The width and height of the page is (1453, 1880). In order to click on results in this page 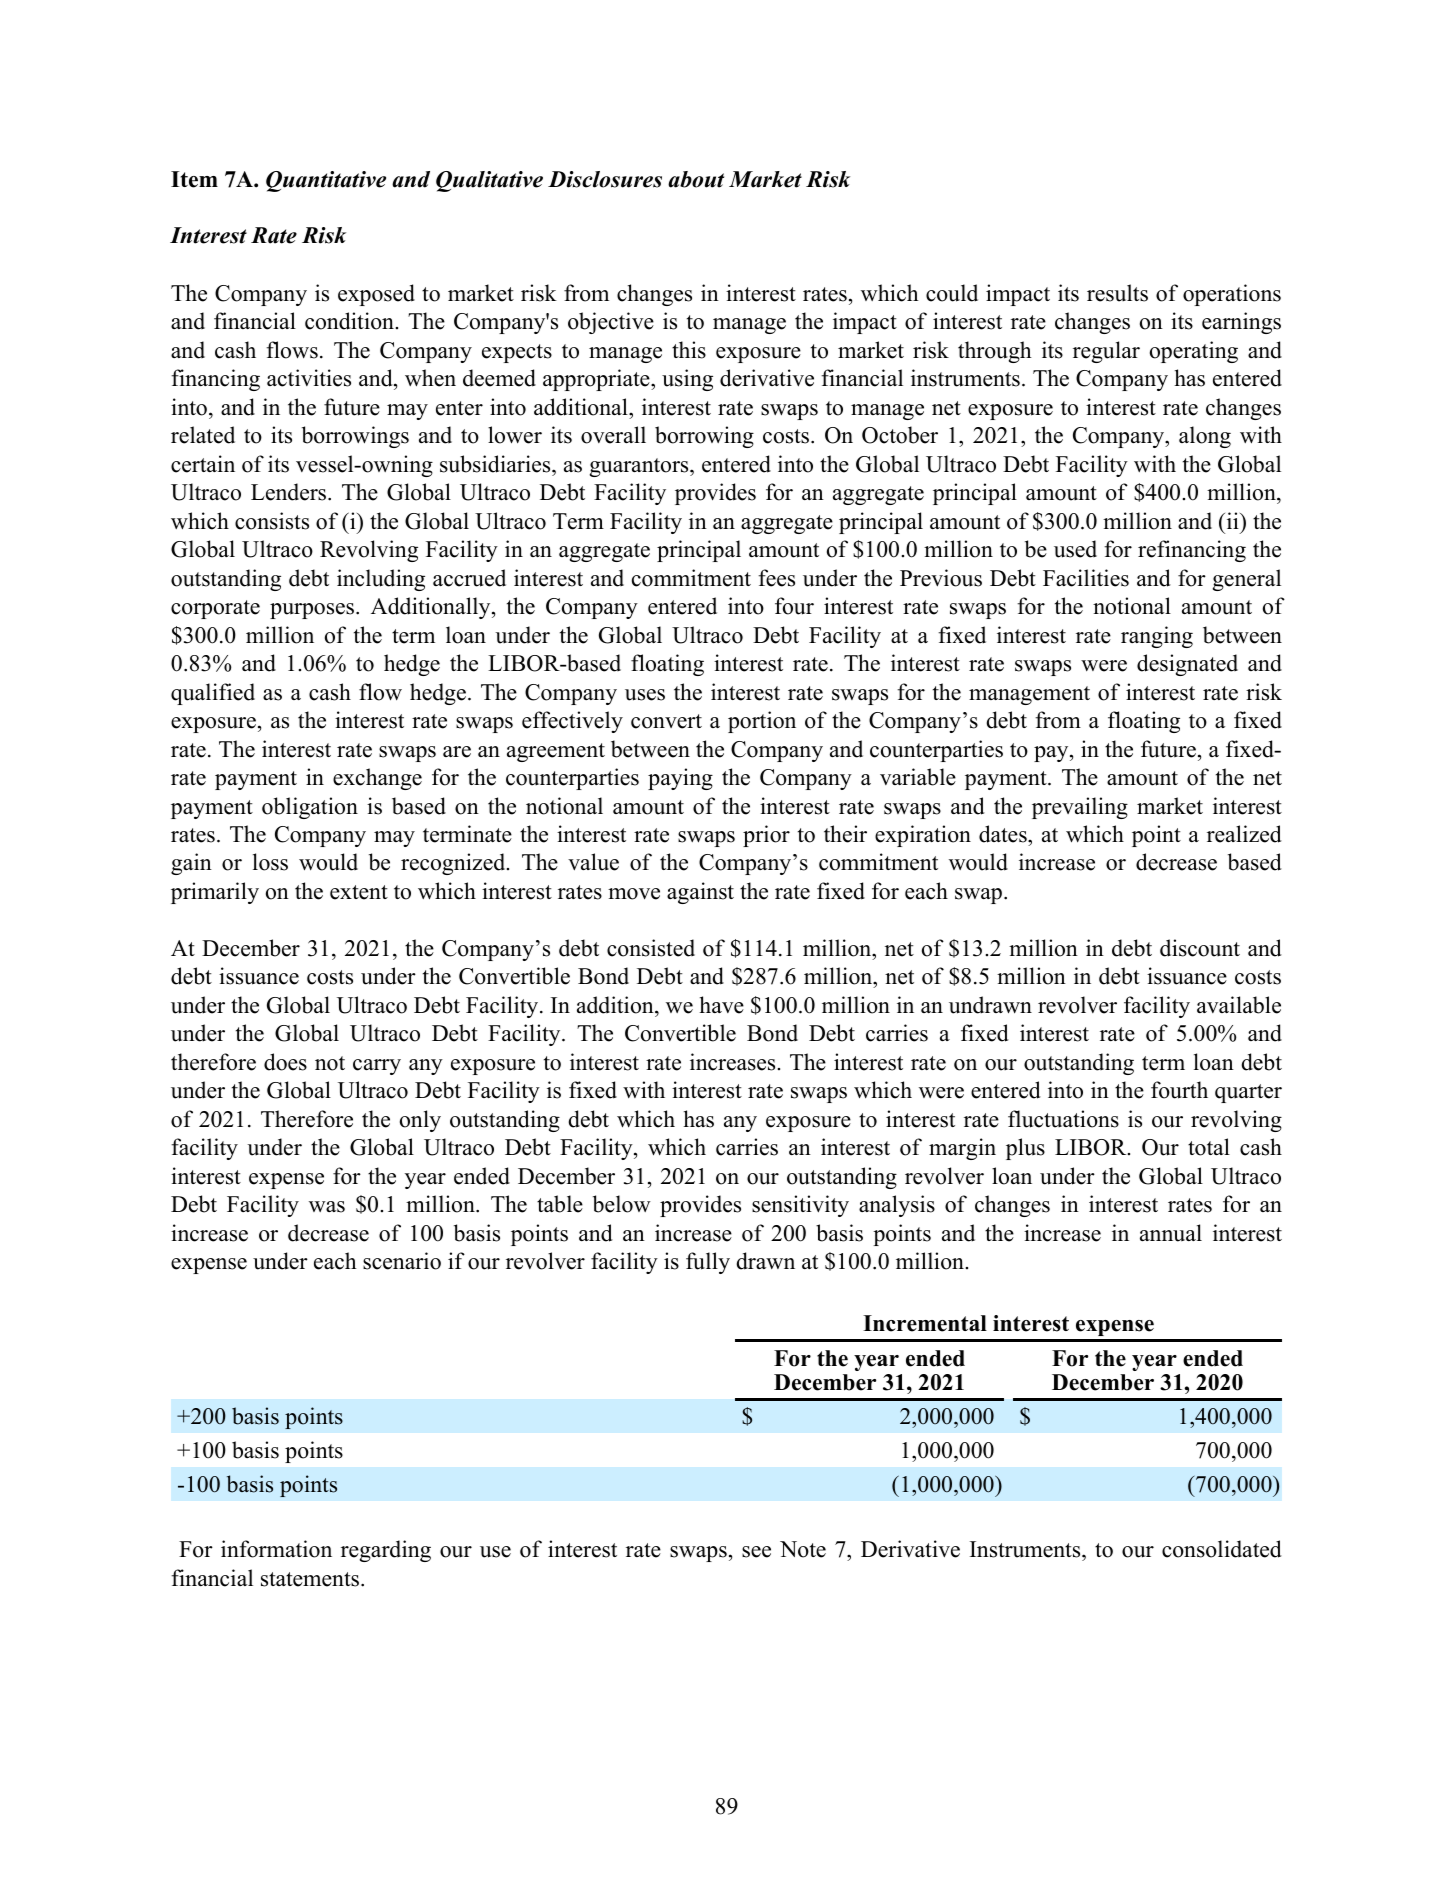, I will do `click(1117, 293)`.
